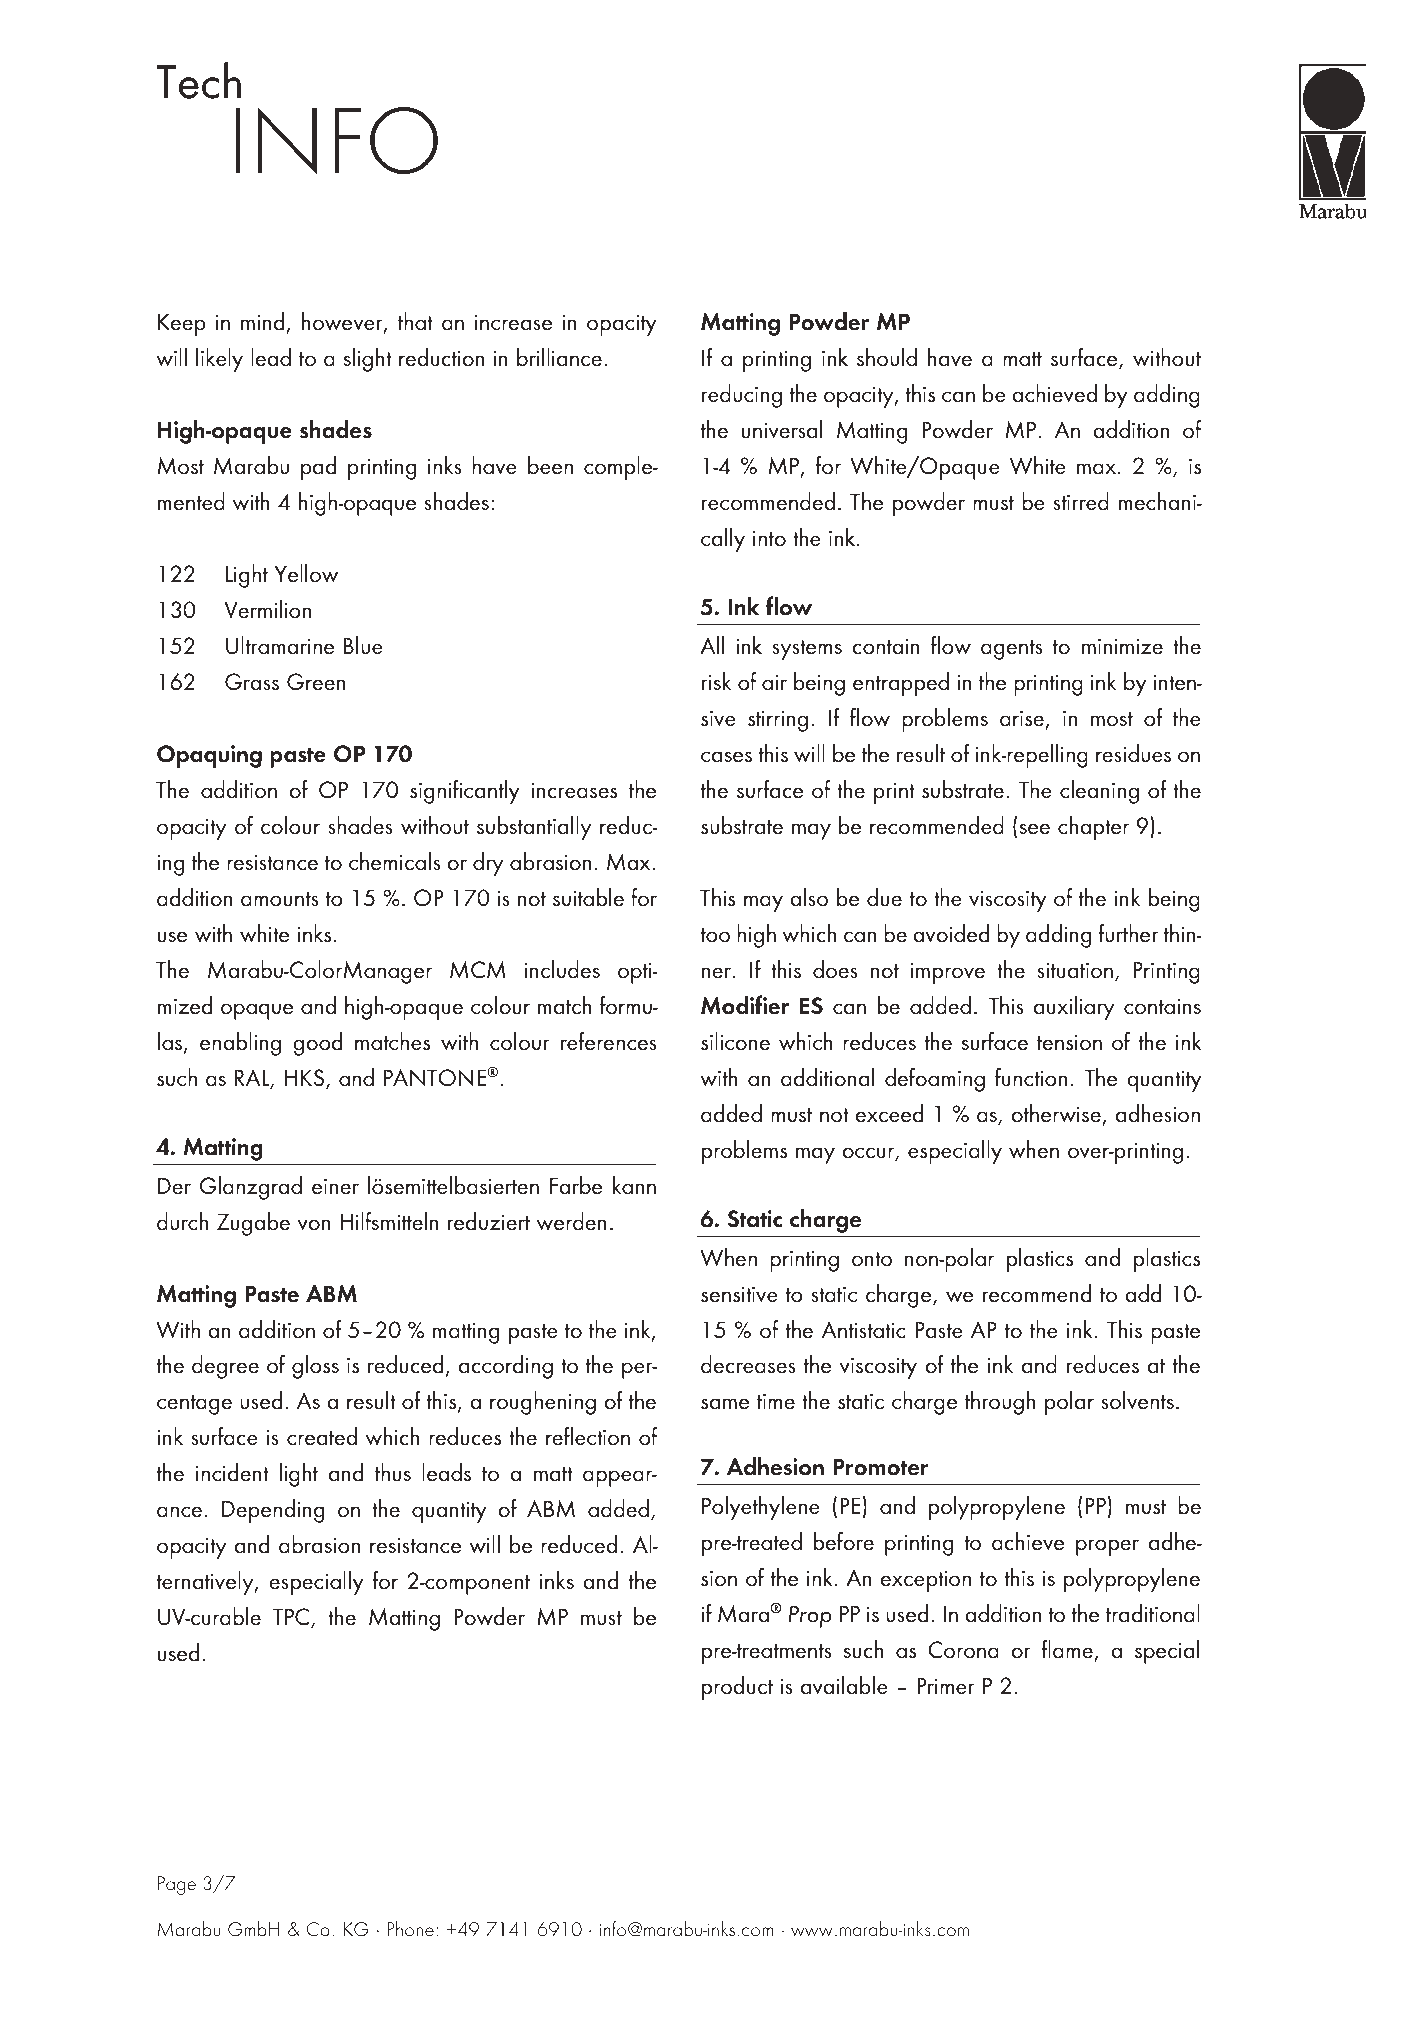 The image size is (1428, 2019). What do you see at coordinates (1081, 501) in the screenshot?
I see `stirred` at bounding box center [1081, 501].
